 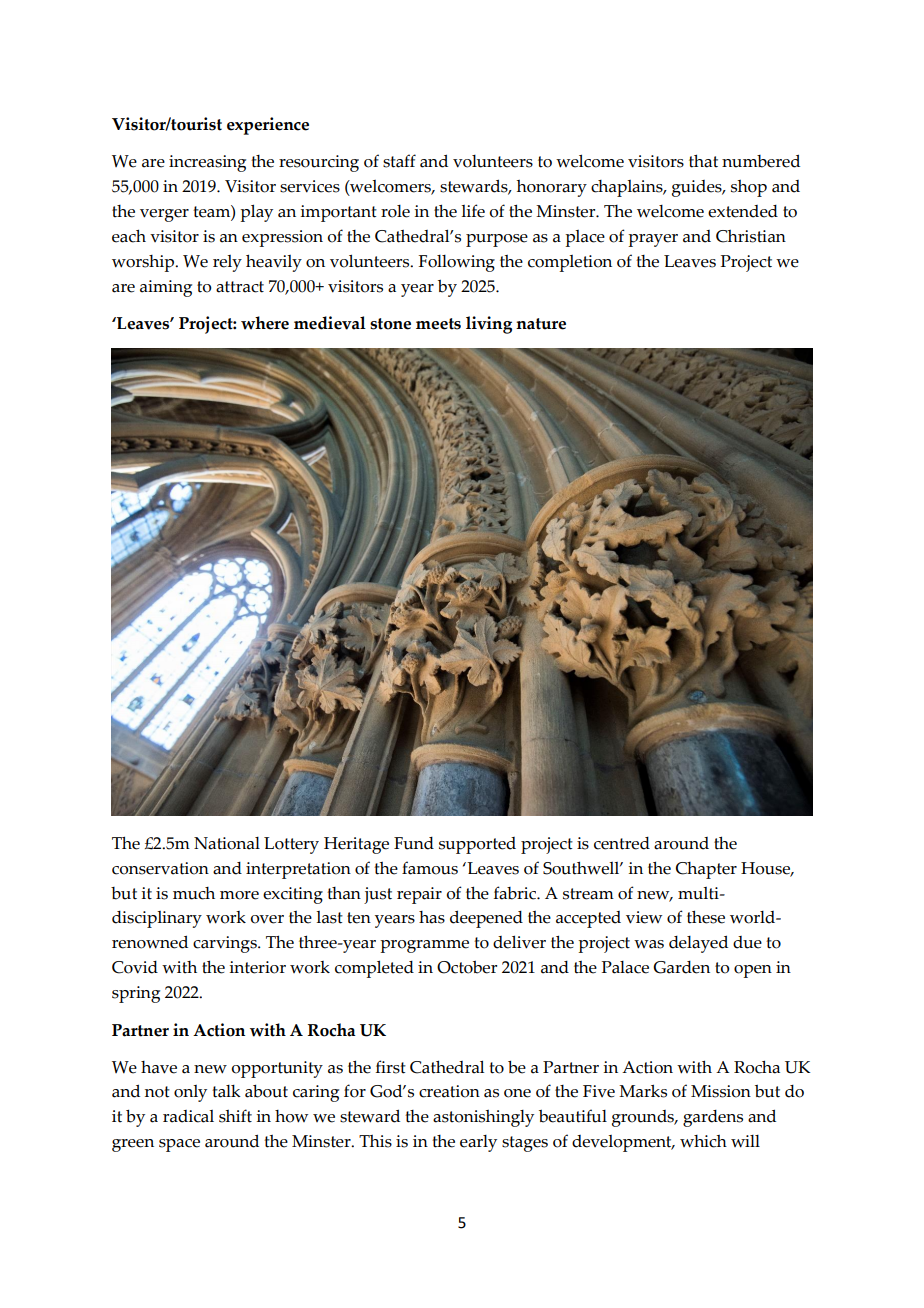 What do you see at coordinates (399, 161) in the screenshot?
I see `staff` at bounding box center [399, 161].
